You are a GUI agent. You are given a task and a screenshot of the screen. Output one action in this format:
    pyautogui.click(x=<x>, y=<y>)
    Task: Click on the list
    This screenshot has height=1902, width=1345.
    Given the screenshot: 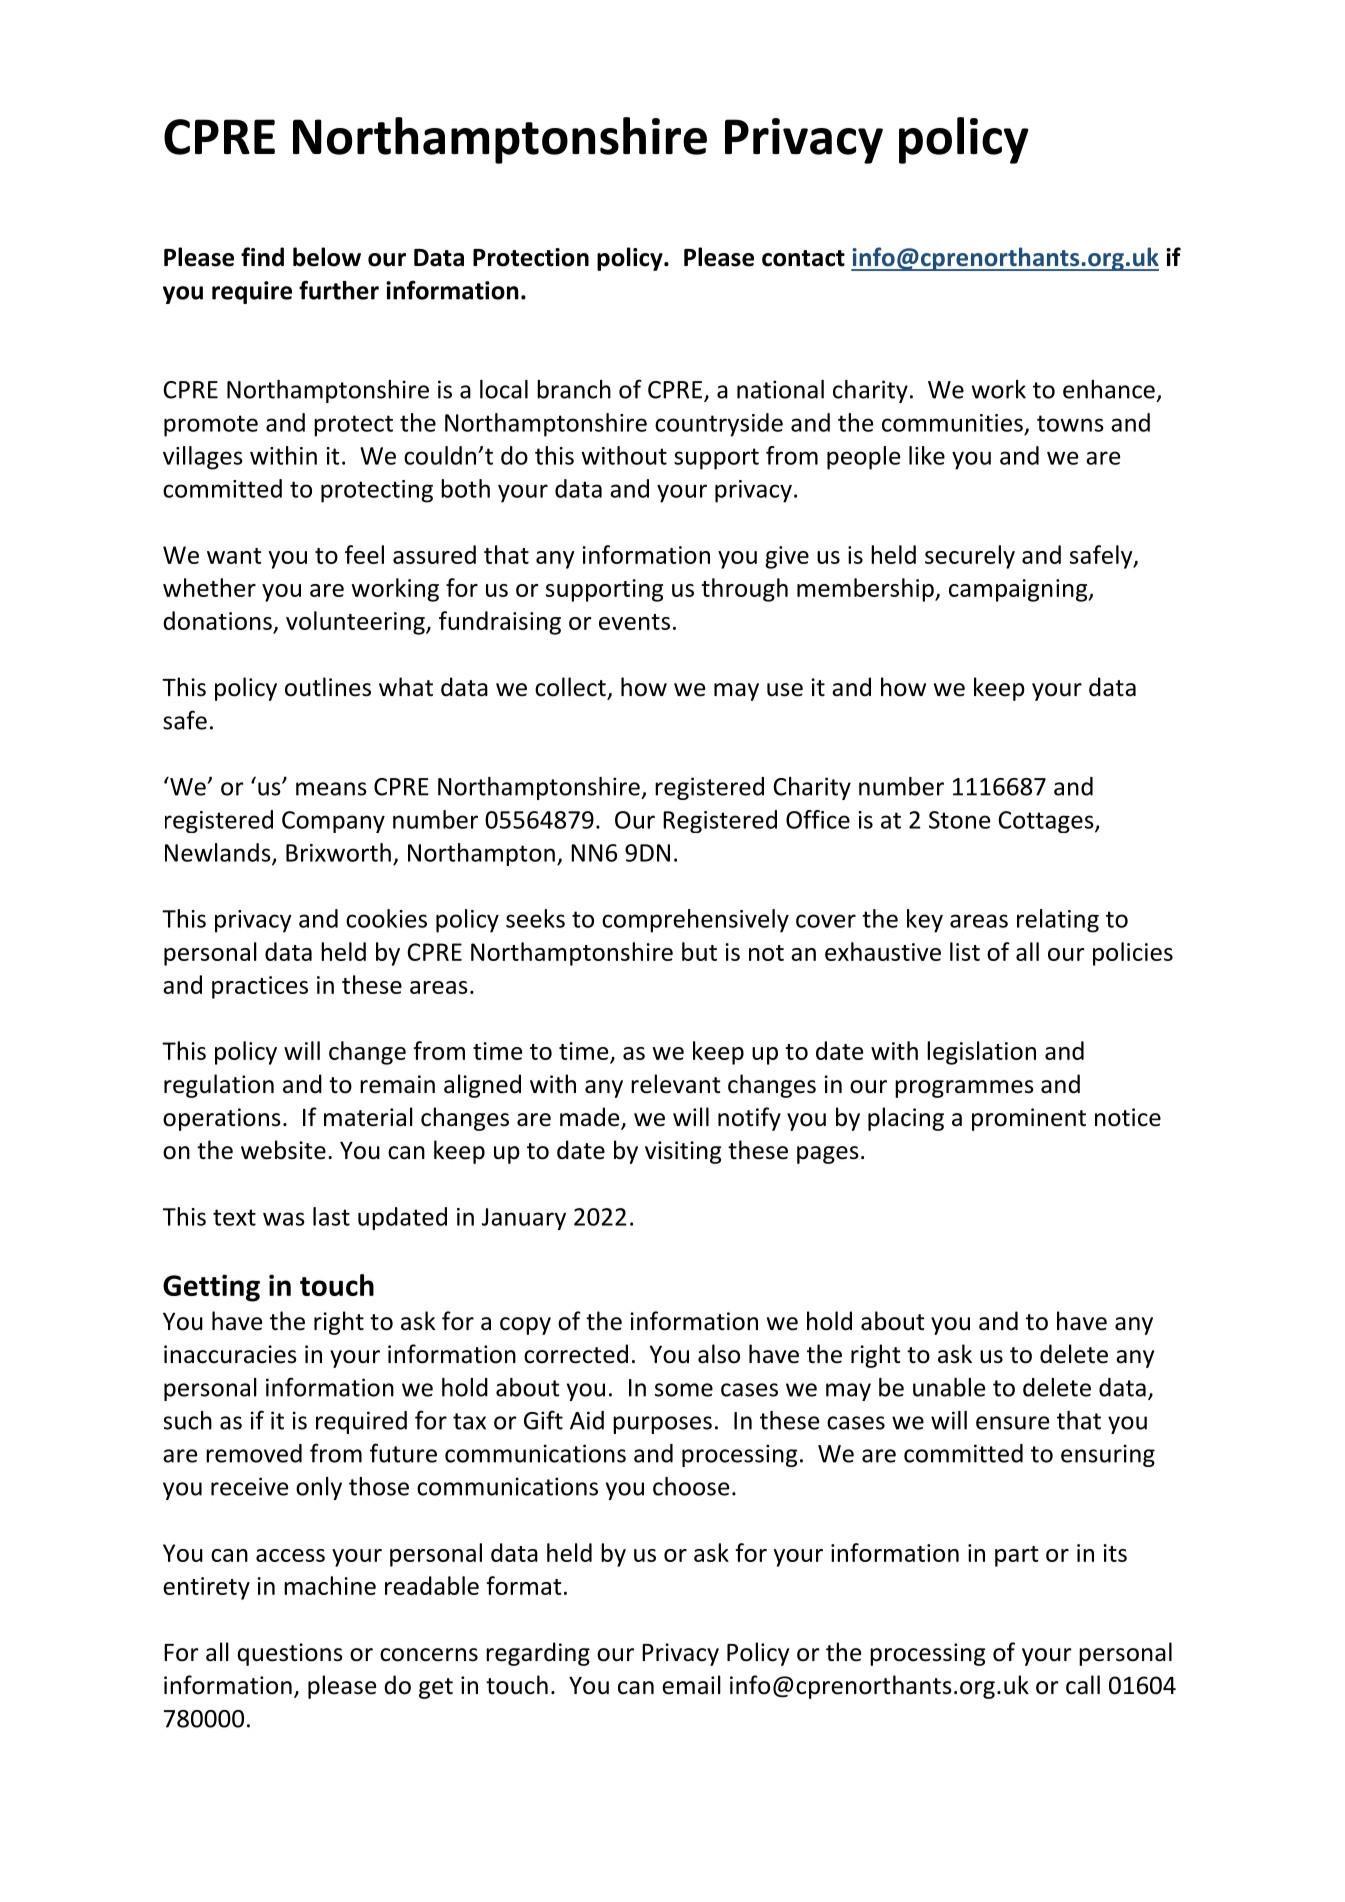 What is the action you would take?
    pyautogui.click(x=965, y=951)
